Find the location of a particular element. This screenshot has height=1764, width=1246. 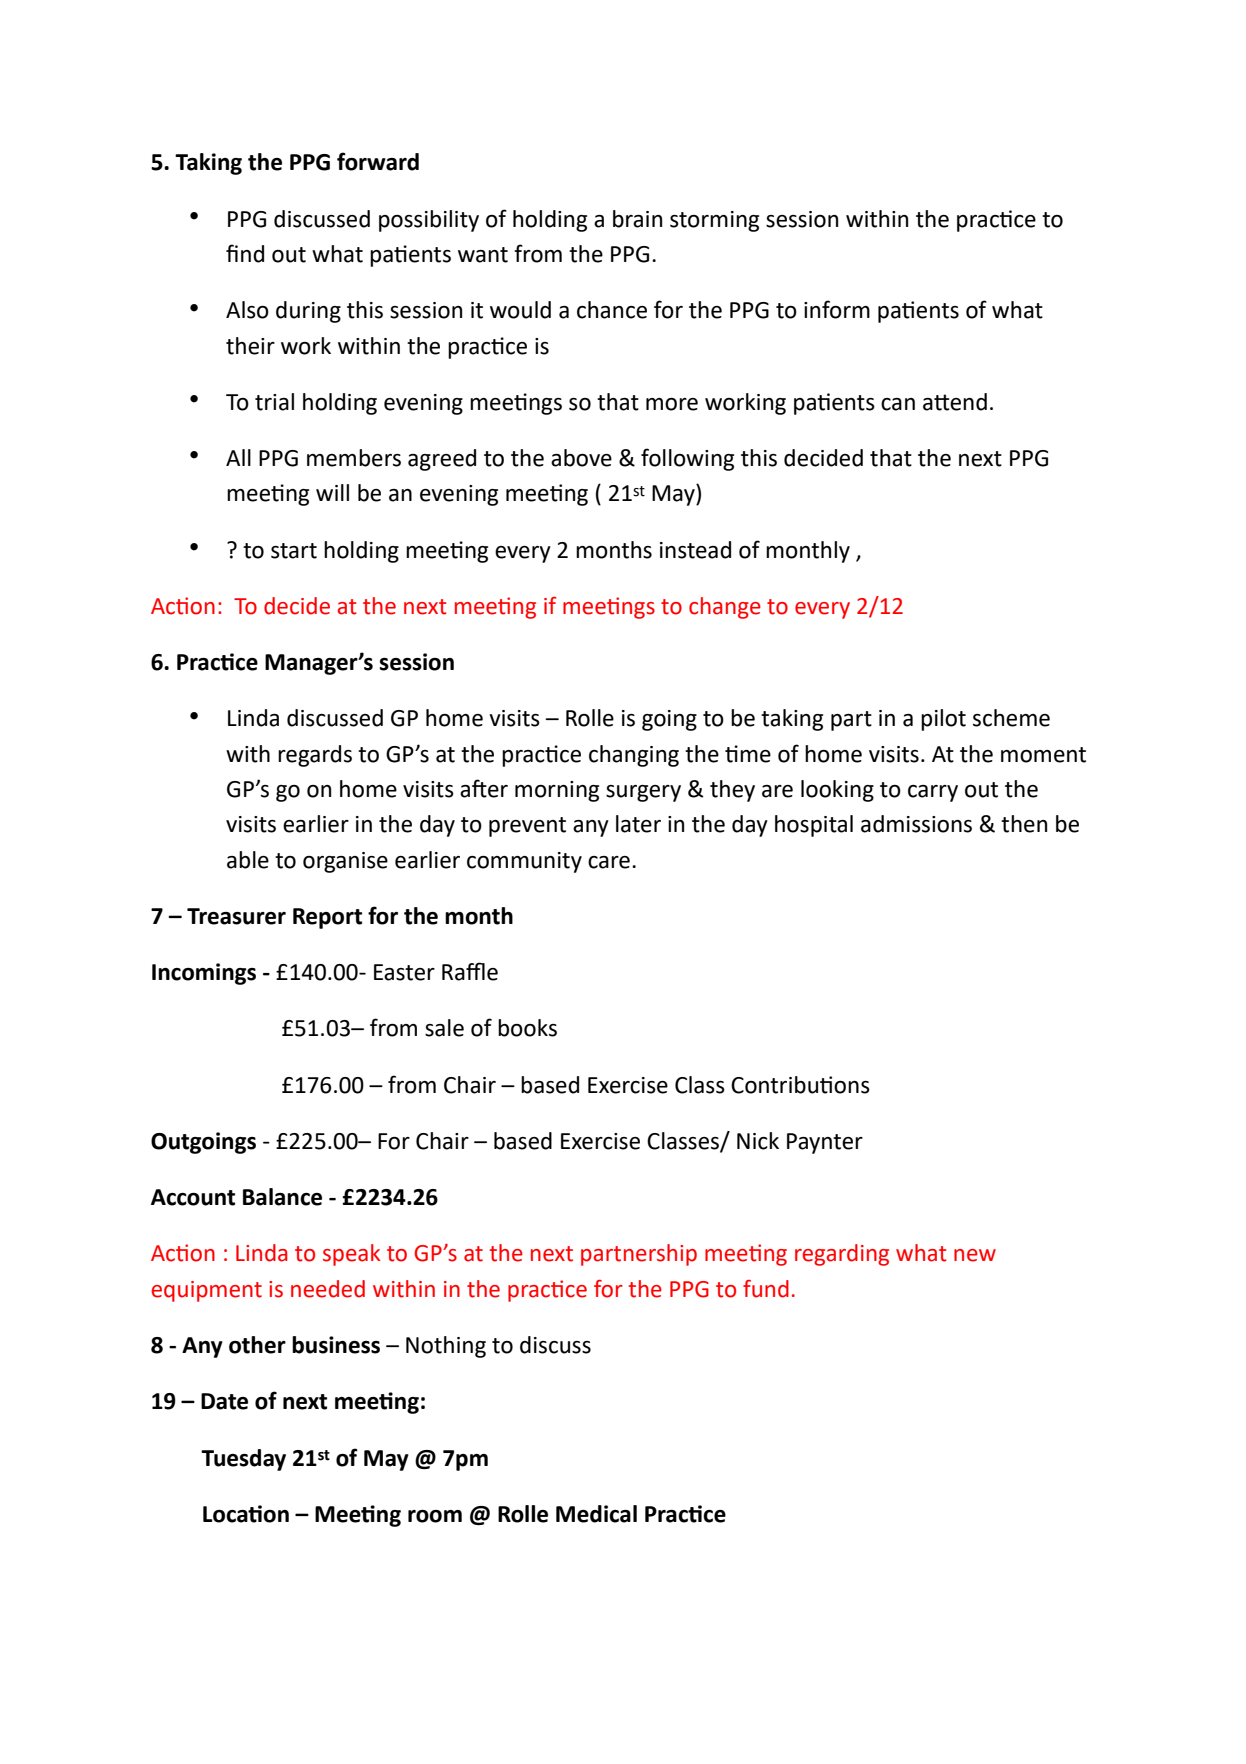

later is located at coordinates (638, 824).
